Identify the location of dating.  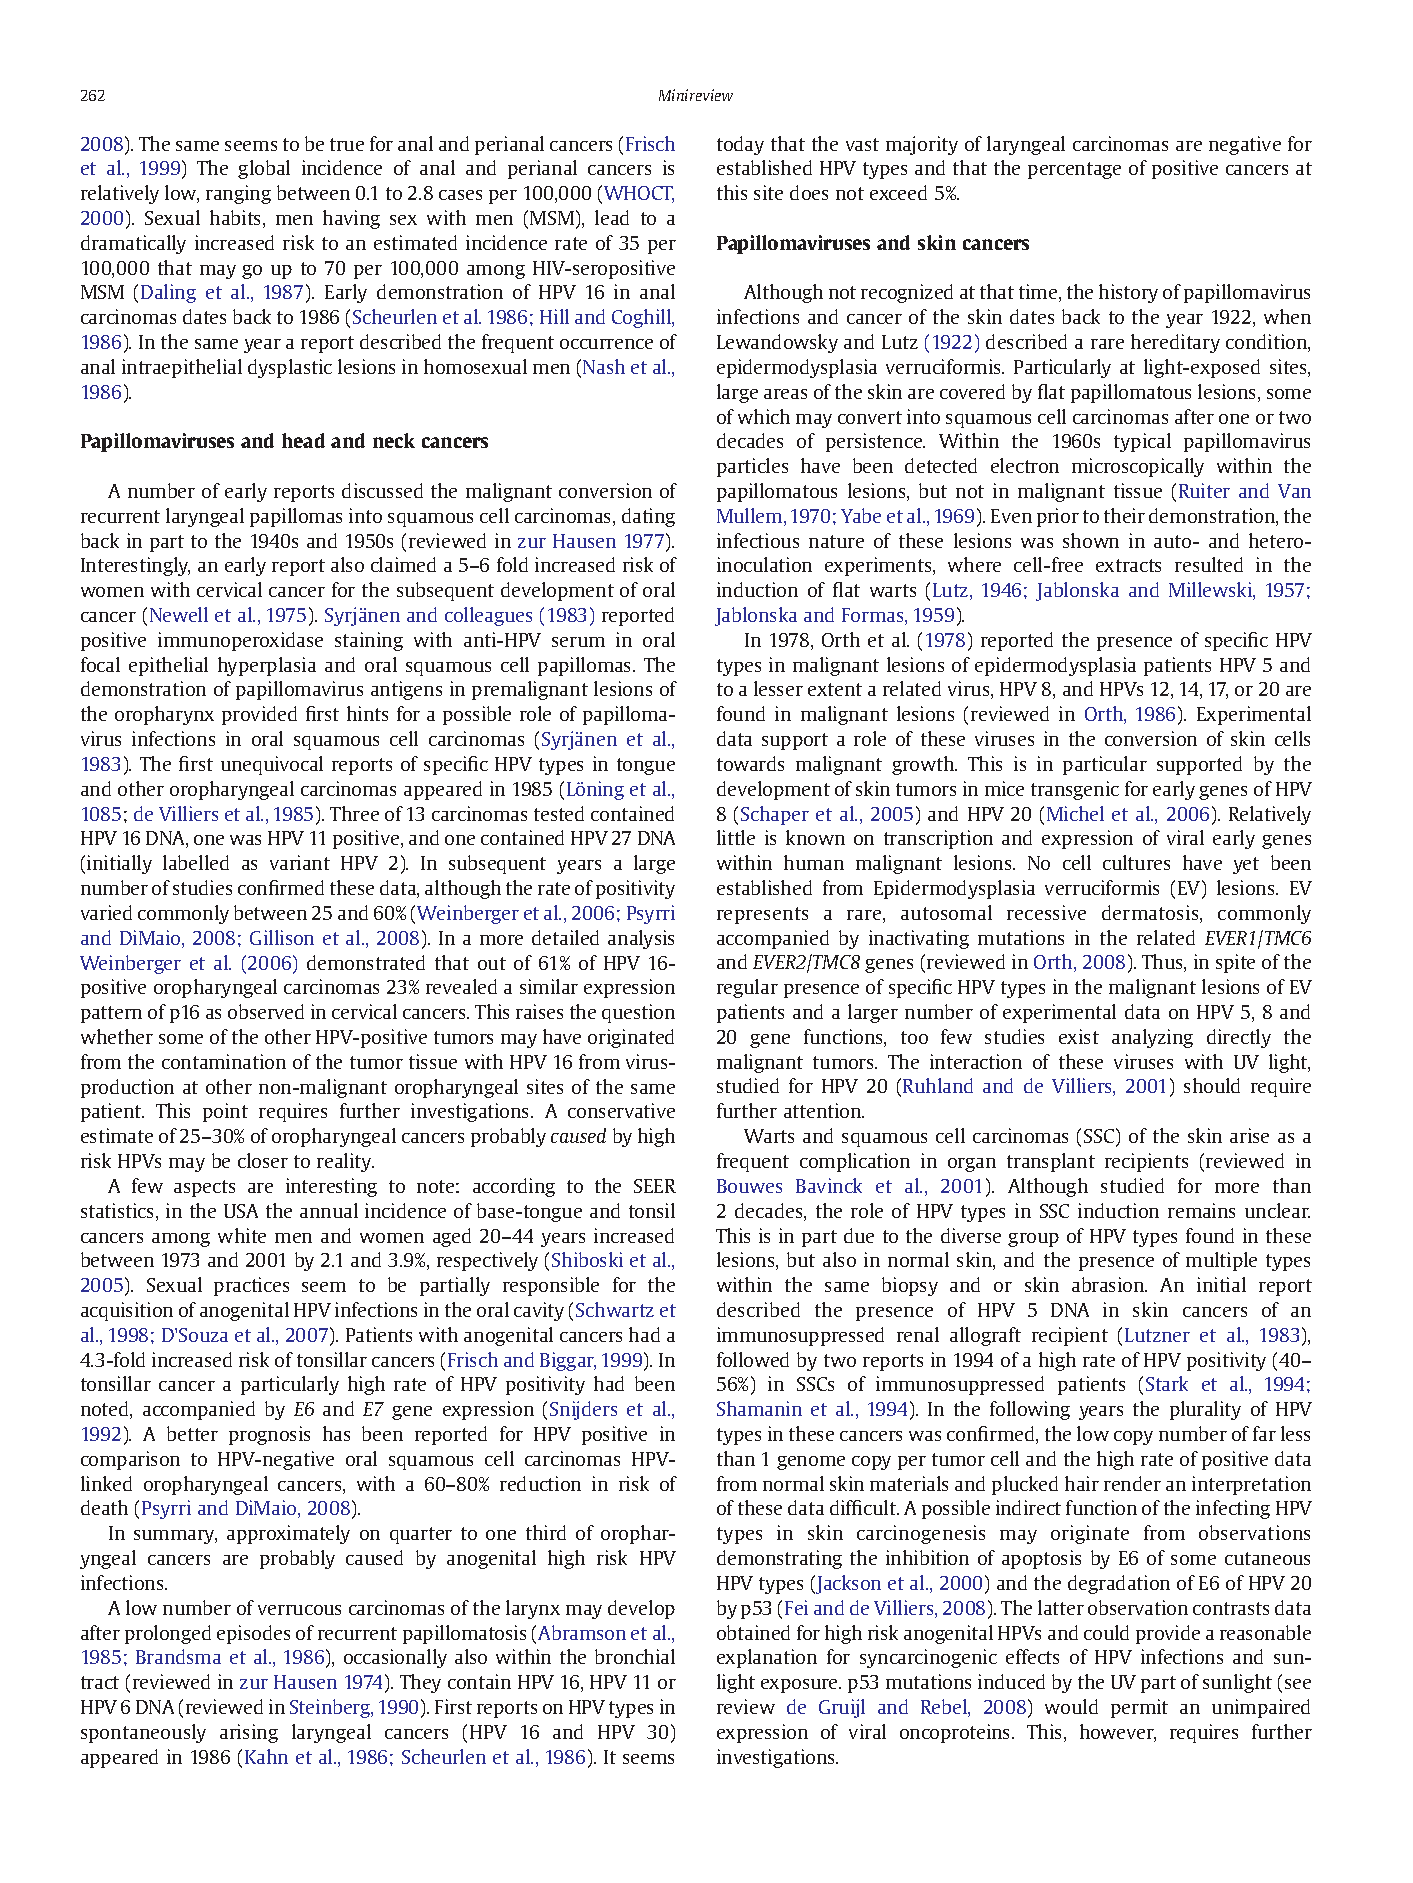
(648, 517).
